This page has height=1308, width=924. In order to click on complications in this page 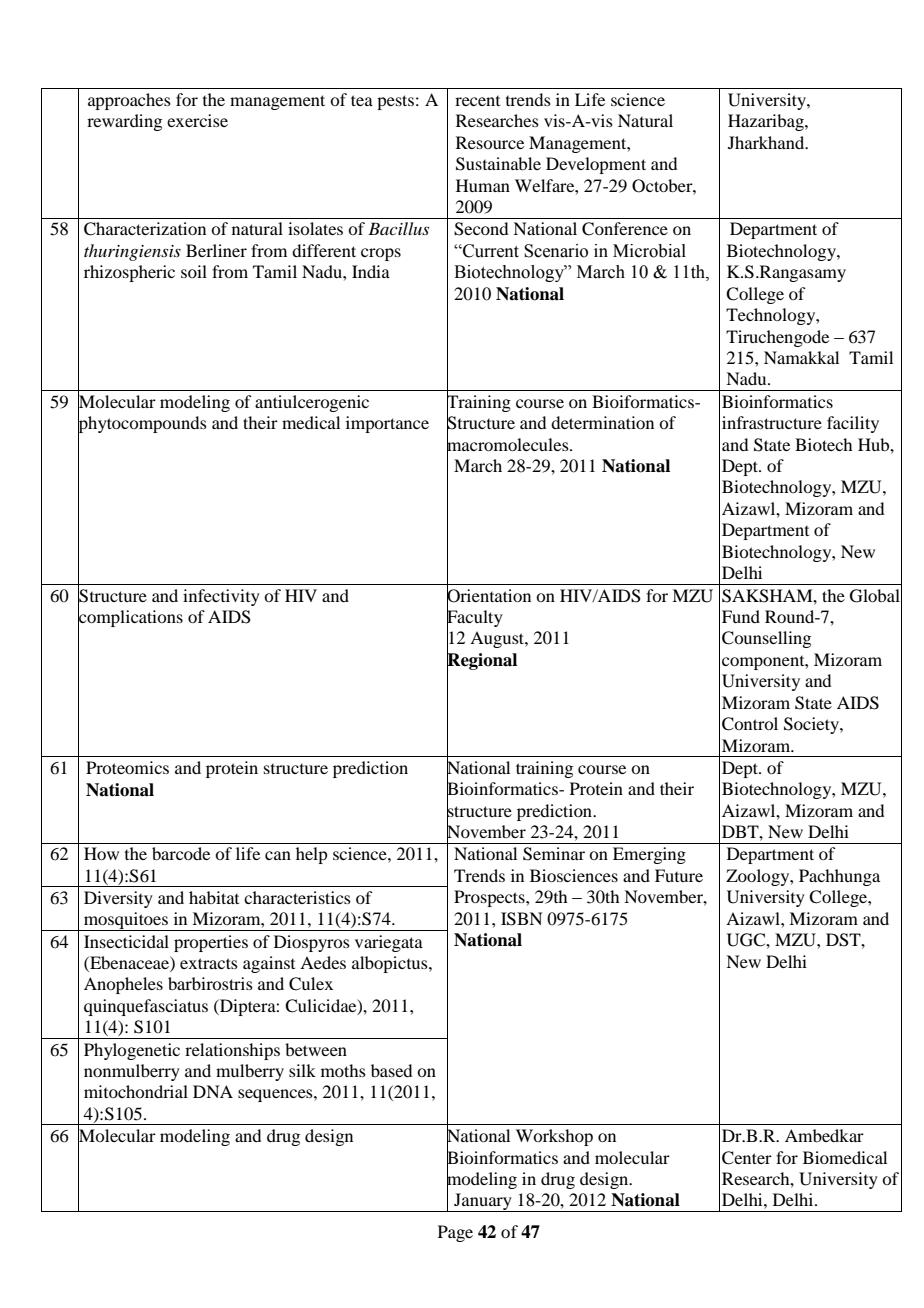, I will do `click(130, 618)`.
